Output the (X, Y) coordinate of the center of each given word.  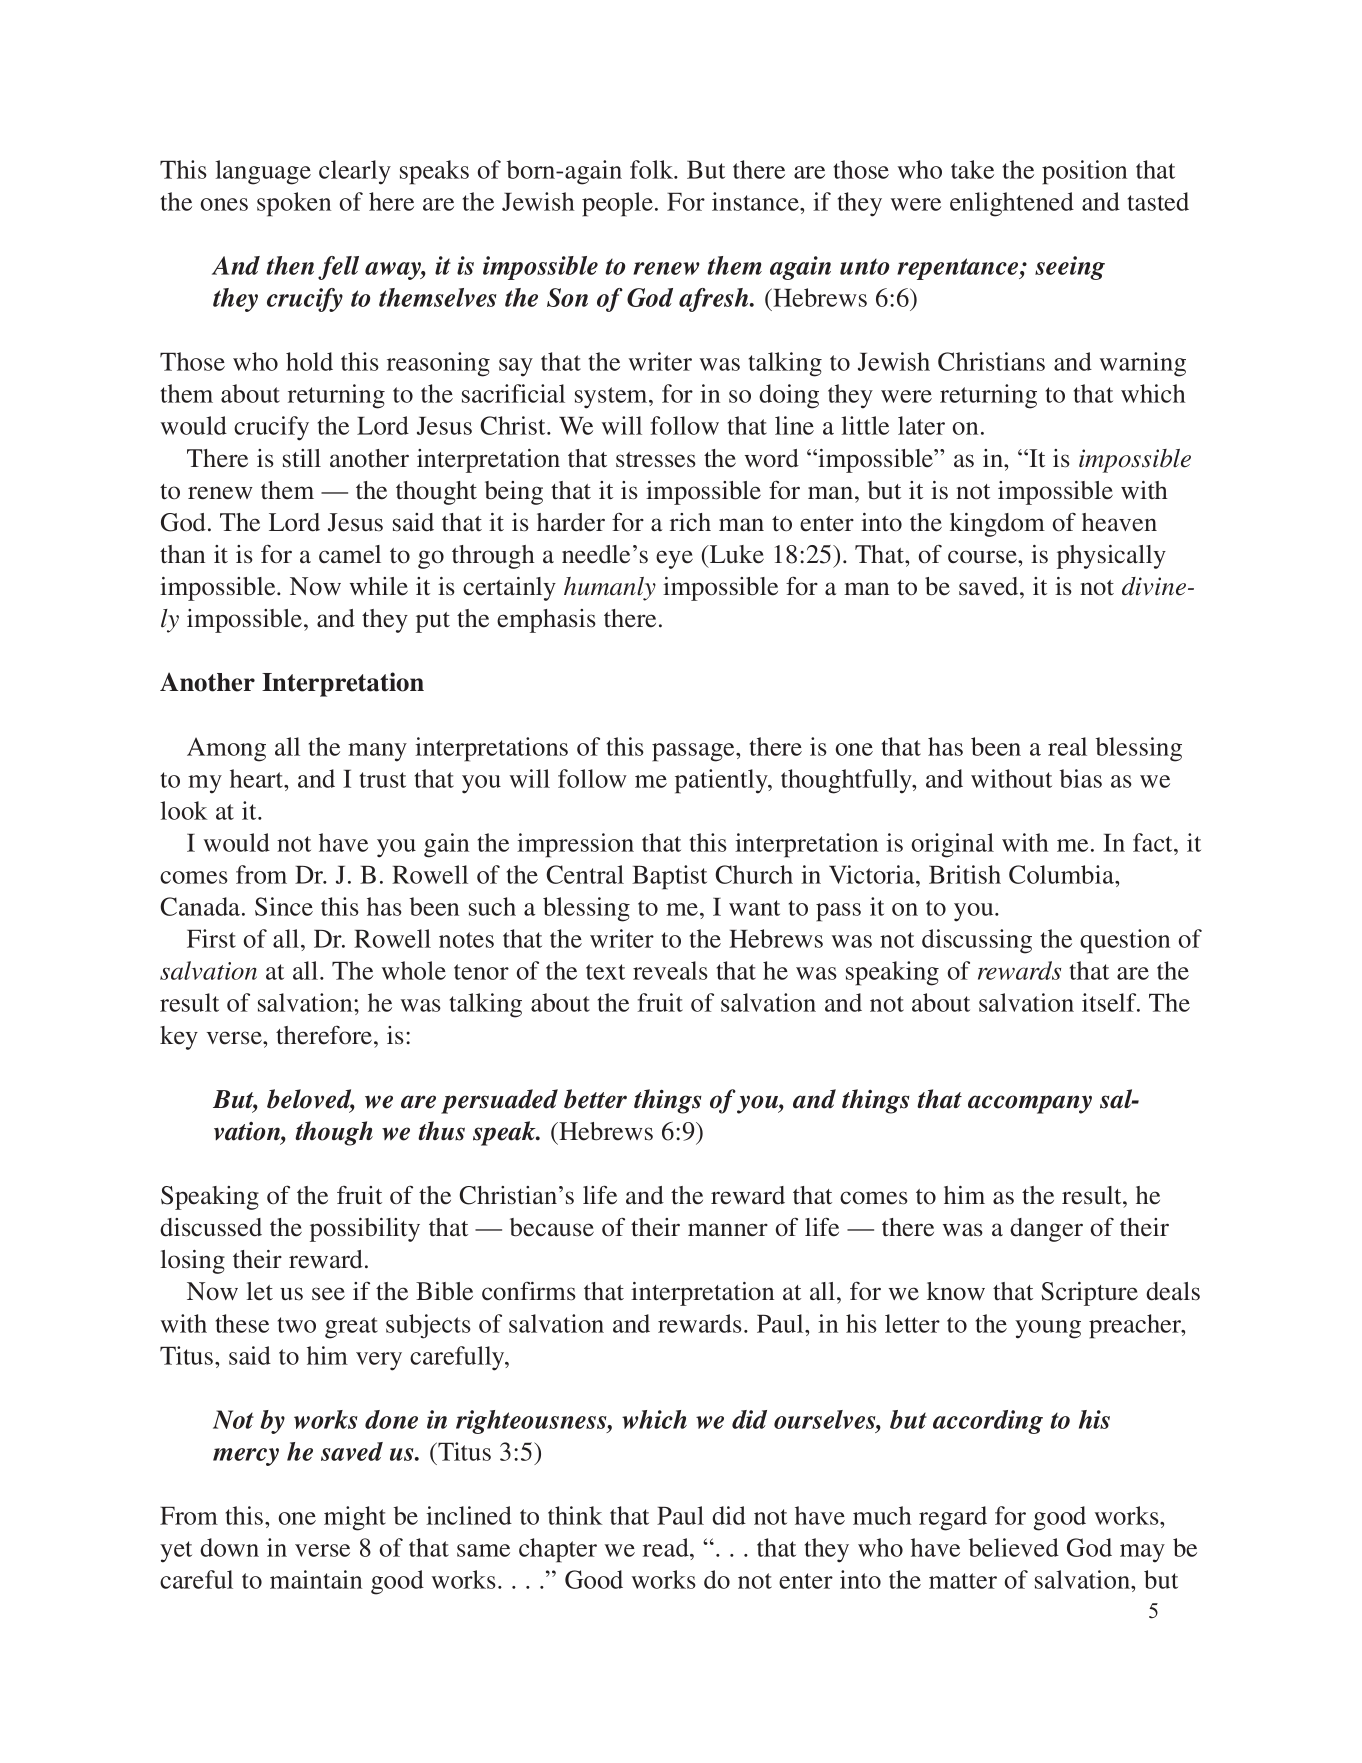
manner (728, 1230)
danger (1046, 1230)
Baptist (669, 877)
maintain (316, 1579)
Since (284, 906)
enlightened (1012, 204)
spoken (294, 204)
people (617, 204)
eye (674, 559)
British (965, 874)
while (379, 586)
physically (1111, 557)
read (667, 1547)
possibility (365, 1230)
